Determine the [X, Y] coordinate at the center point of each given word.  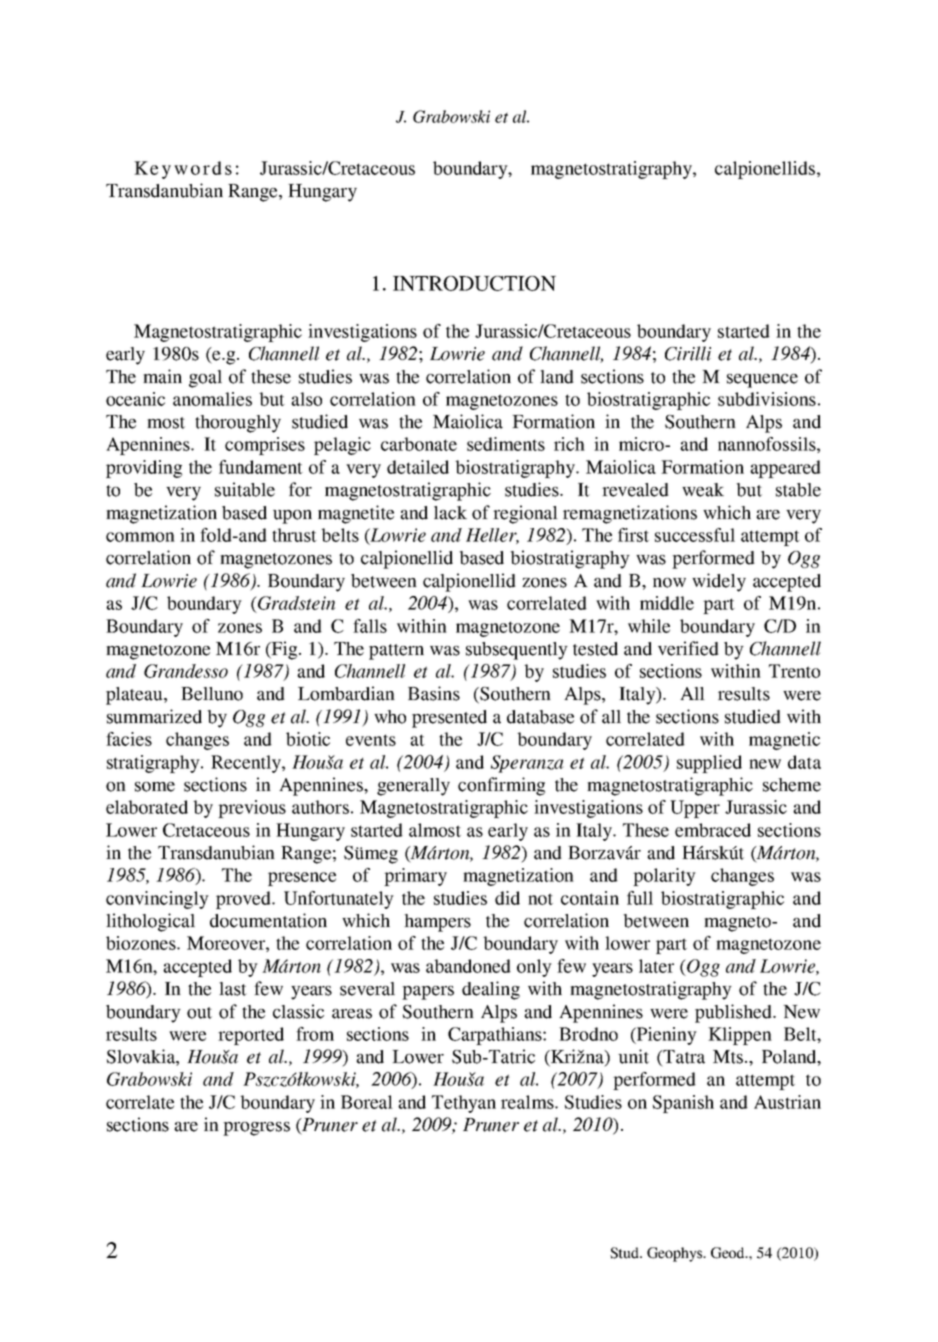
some [155, 787]
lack [450, 513]
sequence [762, 381]
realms [528, 1102]
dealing [491, 990]
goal [205, 379]
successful [695, 535]
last [233, 989]
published [734, 1013]
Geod [729, 1253]
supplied [709, 764]
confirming [501, 786]
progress [256, 1129]
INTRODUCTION [474, 283]
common [140, 537]
